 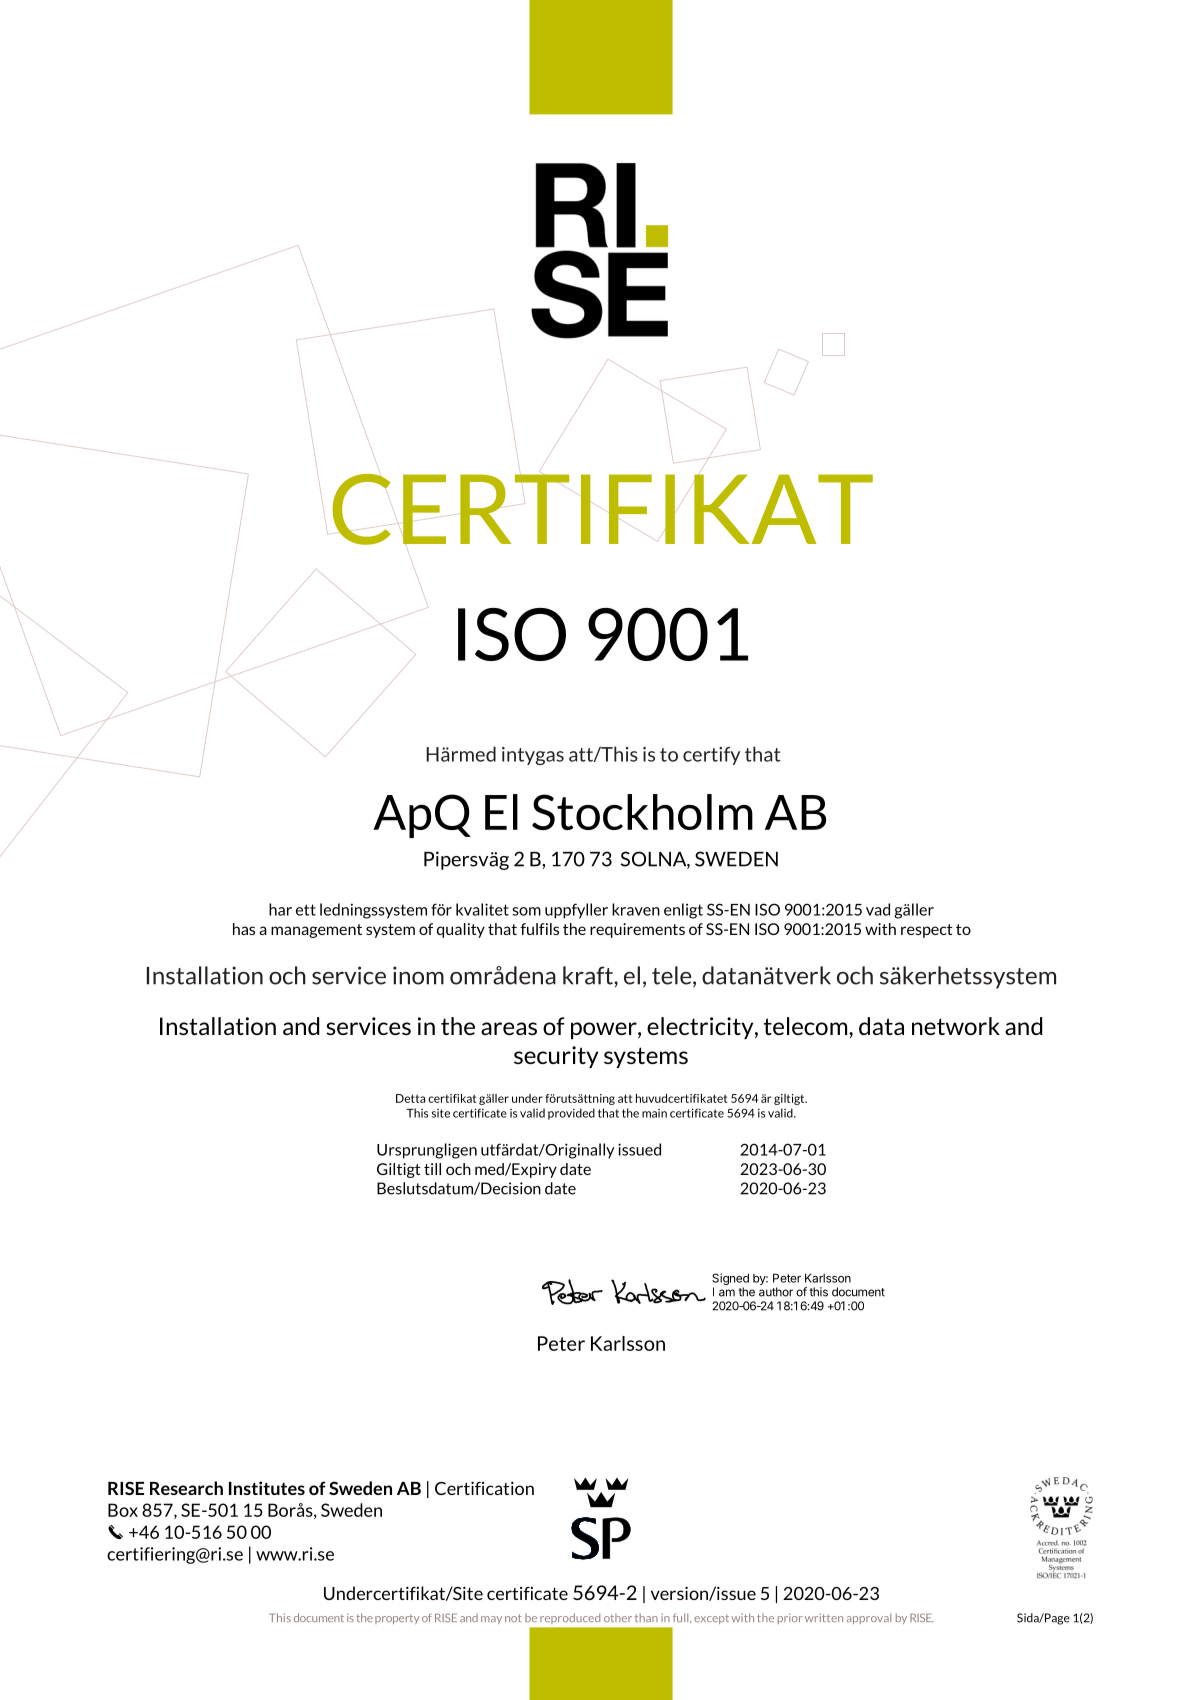 What do you see at coordinates (654, 1113) in the screenshot?
I see `main` at bounding box center [654, 1113].
